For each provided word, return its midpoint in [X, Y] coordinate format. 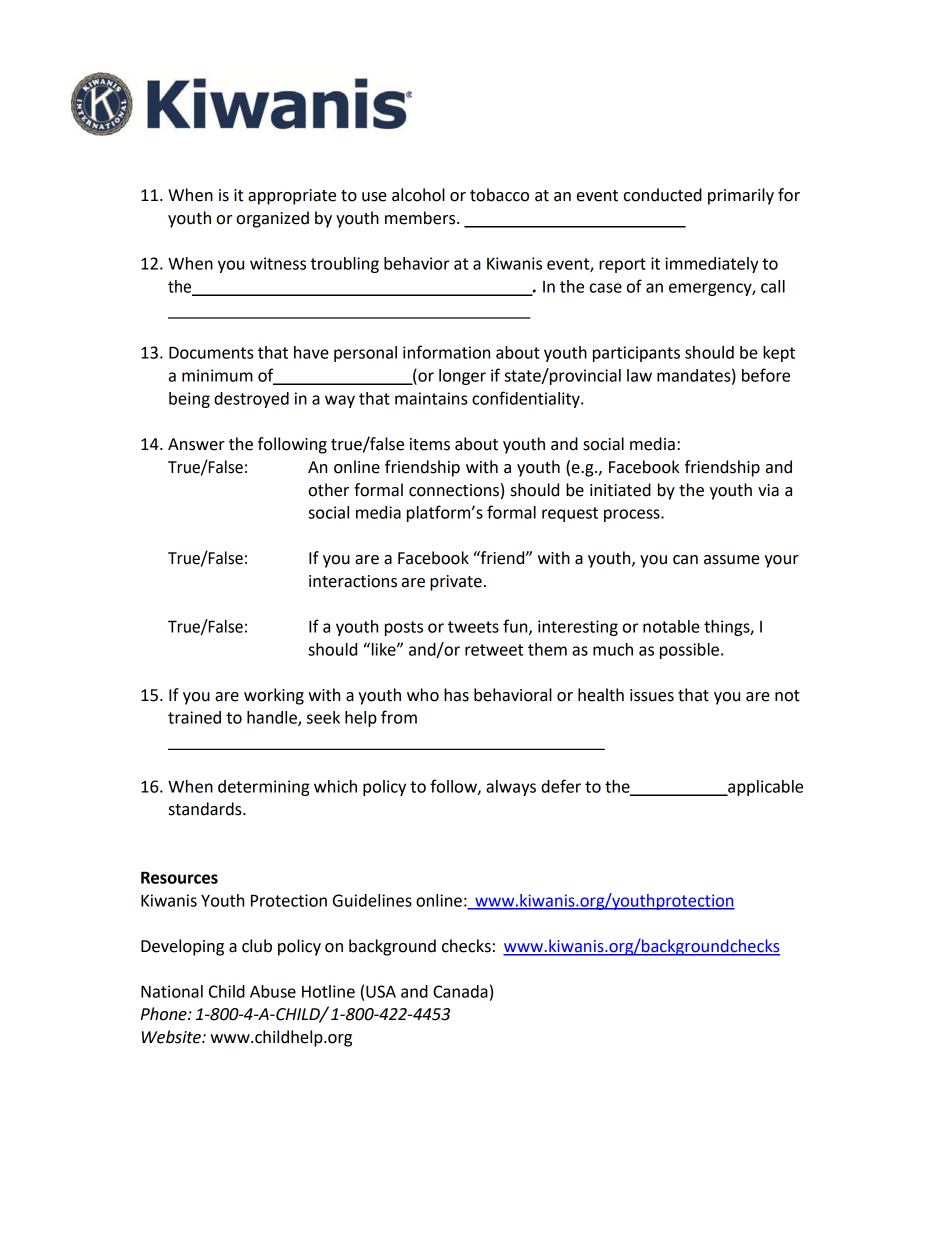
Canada [460, 991]
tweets [473, 627]
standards [206, 809]
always [511, 788]
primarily [741, 196]
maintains [431, 398]
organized [273, 219]
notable [671, 626]
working [274, 696]
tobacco [499, 195]
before [766, 375]
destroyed [251, 400]
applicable [764, 788]
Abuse [273, 991]
